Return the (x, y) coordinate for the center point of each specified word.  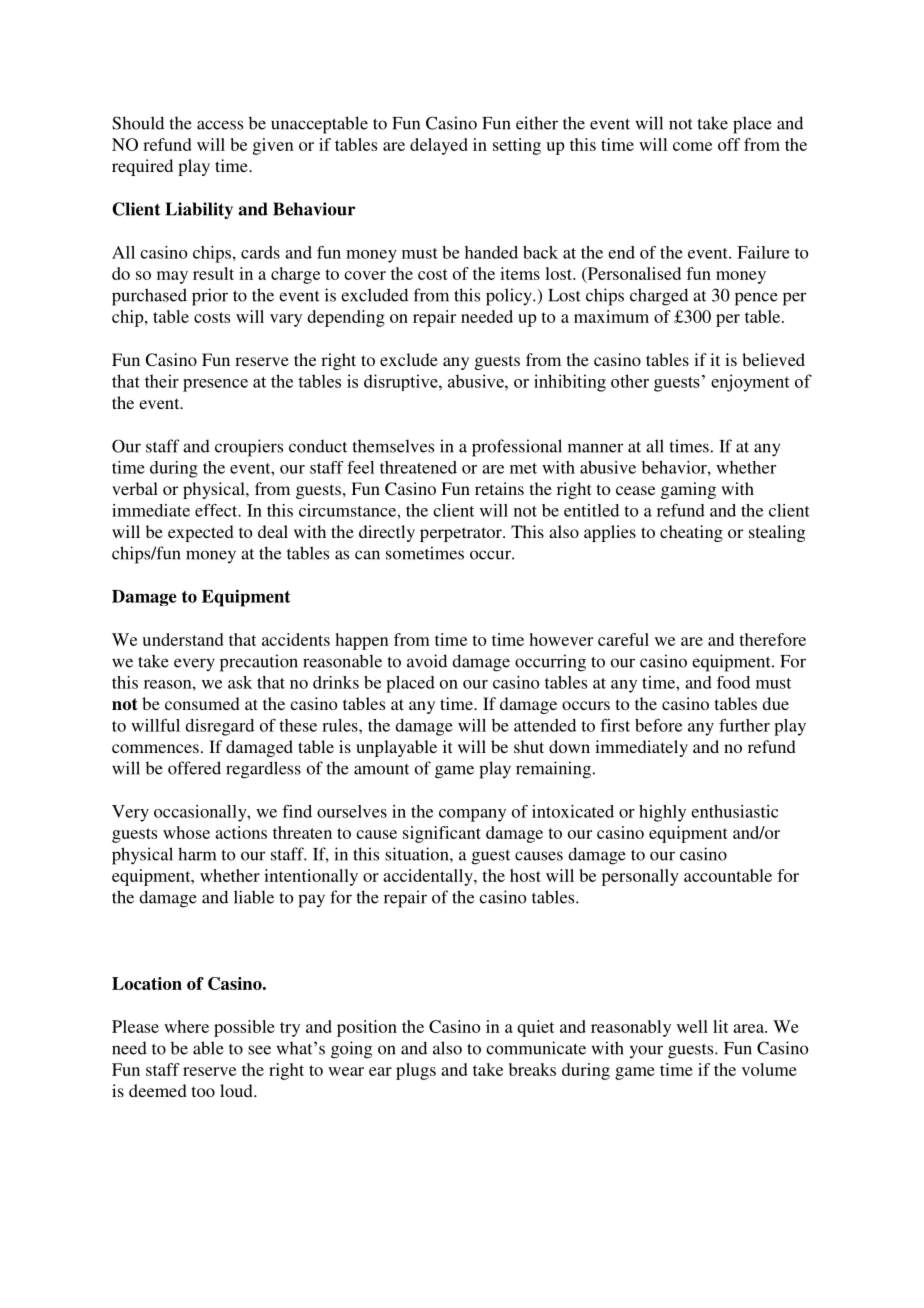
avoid (427, 661)
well (692, 1026)
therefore (772, 639)
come (692, 146)
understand (183, 639)
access (220, 125)
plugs (416, 1071)
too (203, 1091)
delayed (439, 146)
